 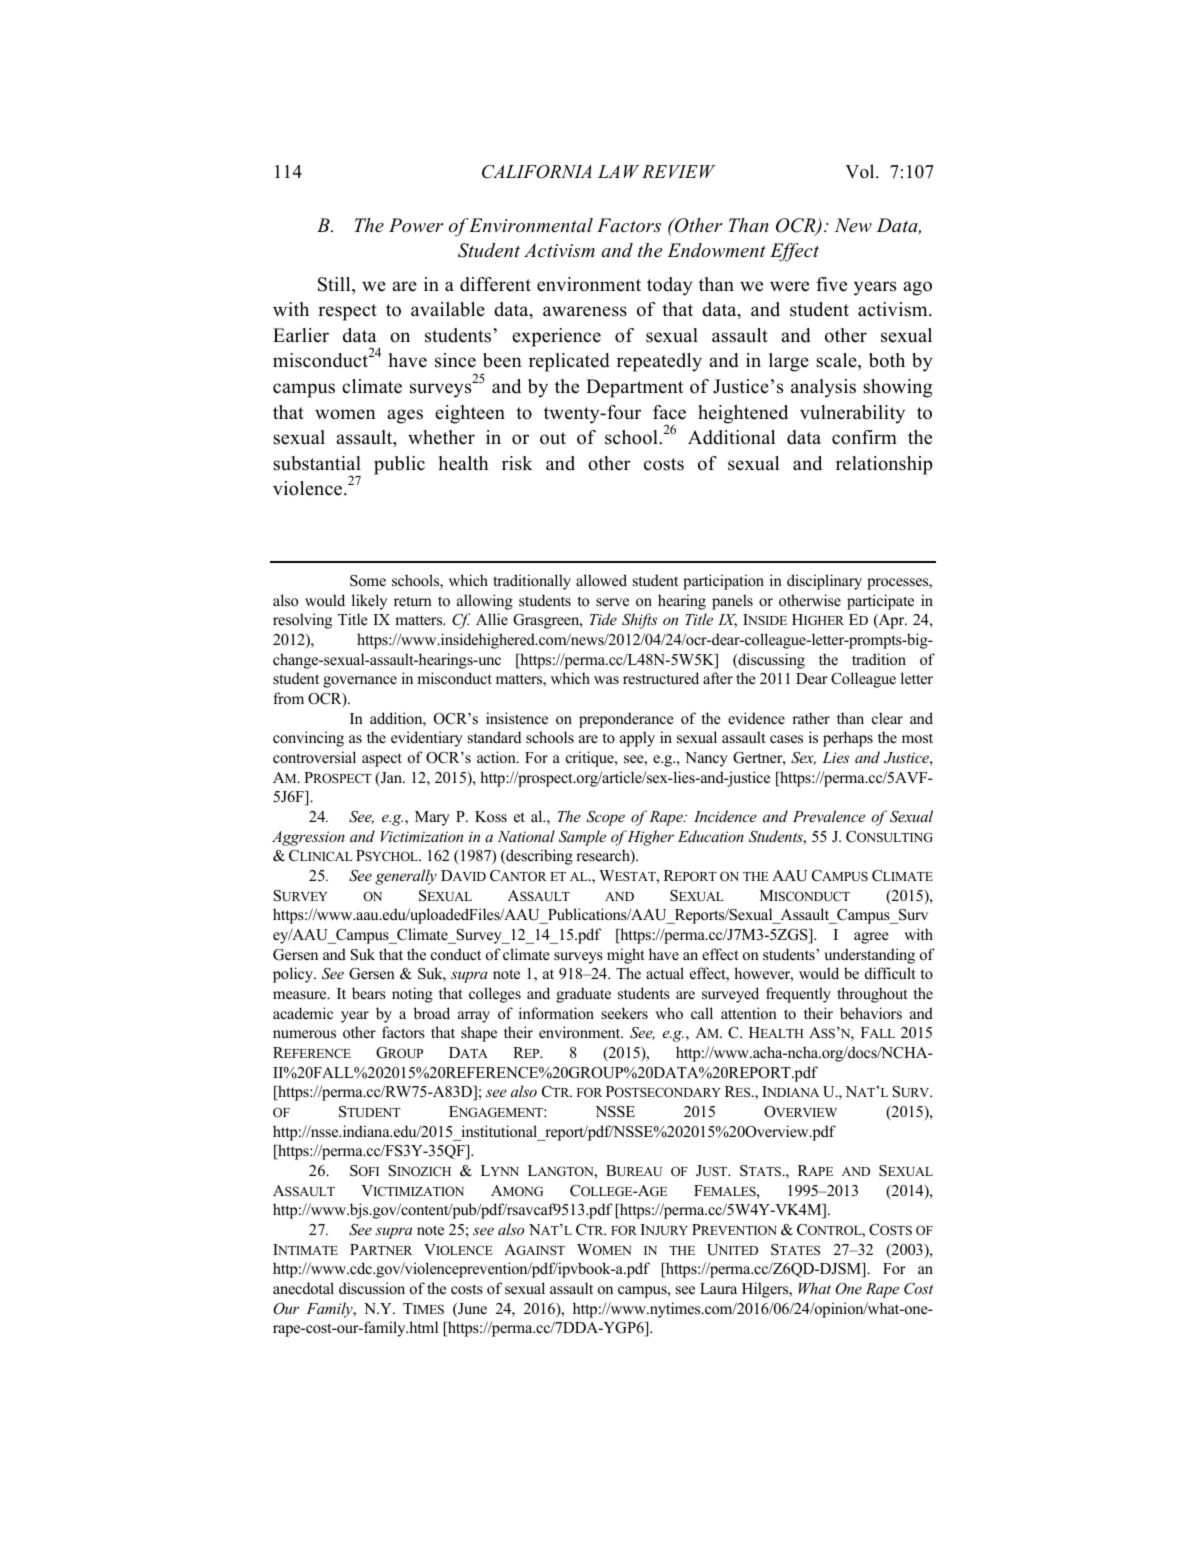 What do you see at coordinates (861, 171) in the document?
I see `Vol` at bounding box center [861, 171].
